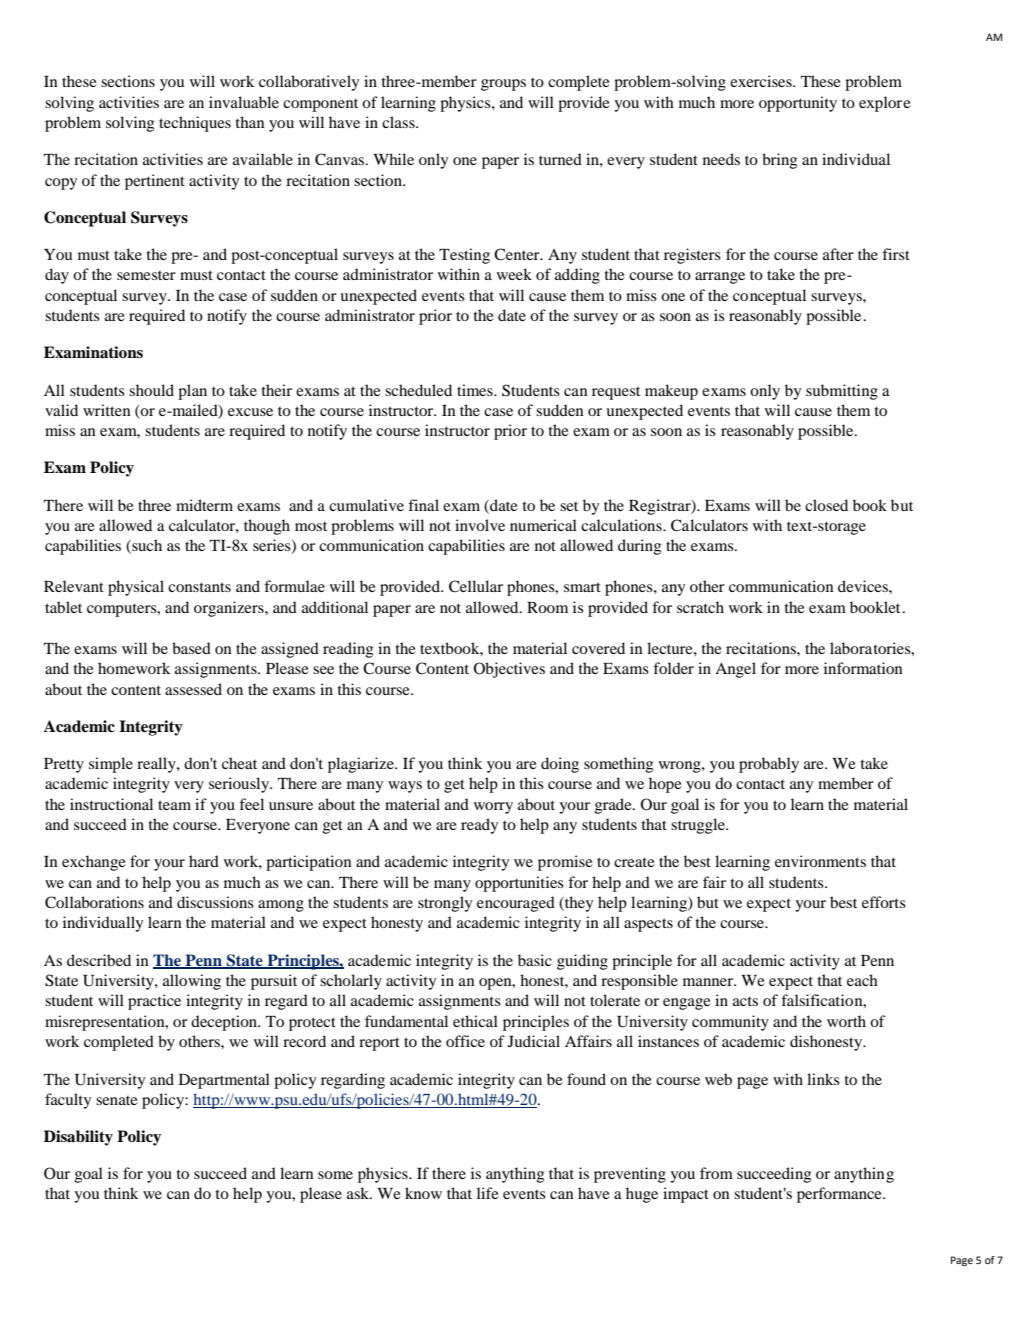 The height and width of the screenshot is (1338, 1034). Describe the element at coordinates (195, 124) in the screenshot. I see `techniques` at that location.
